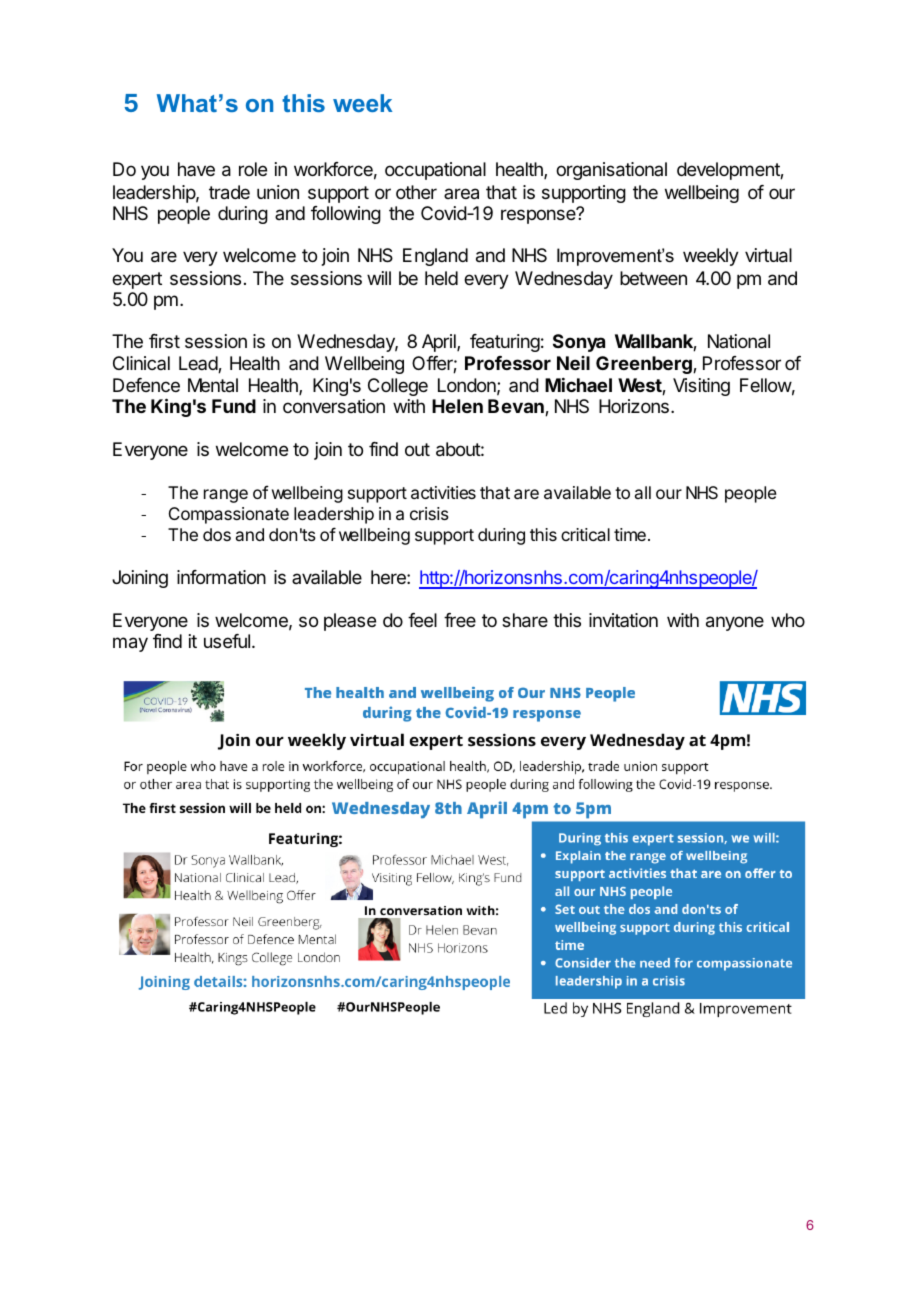 The image size is (924, 1308). Describe the element at coordinates (234, 406) in the document. I see `Fund` at that location.
